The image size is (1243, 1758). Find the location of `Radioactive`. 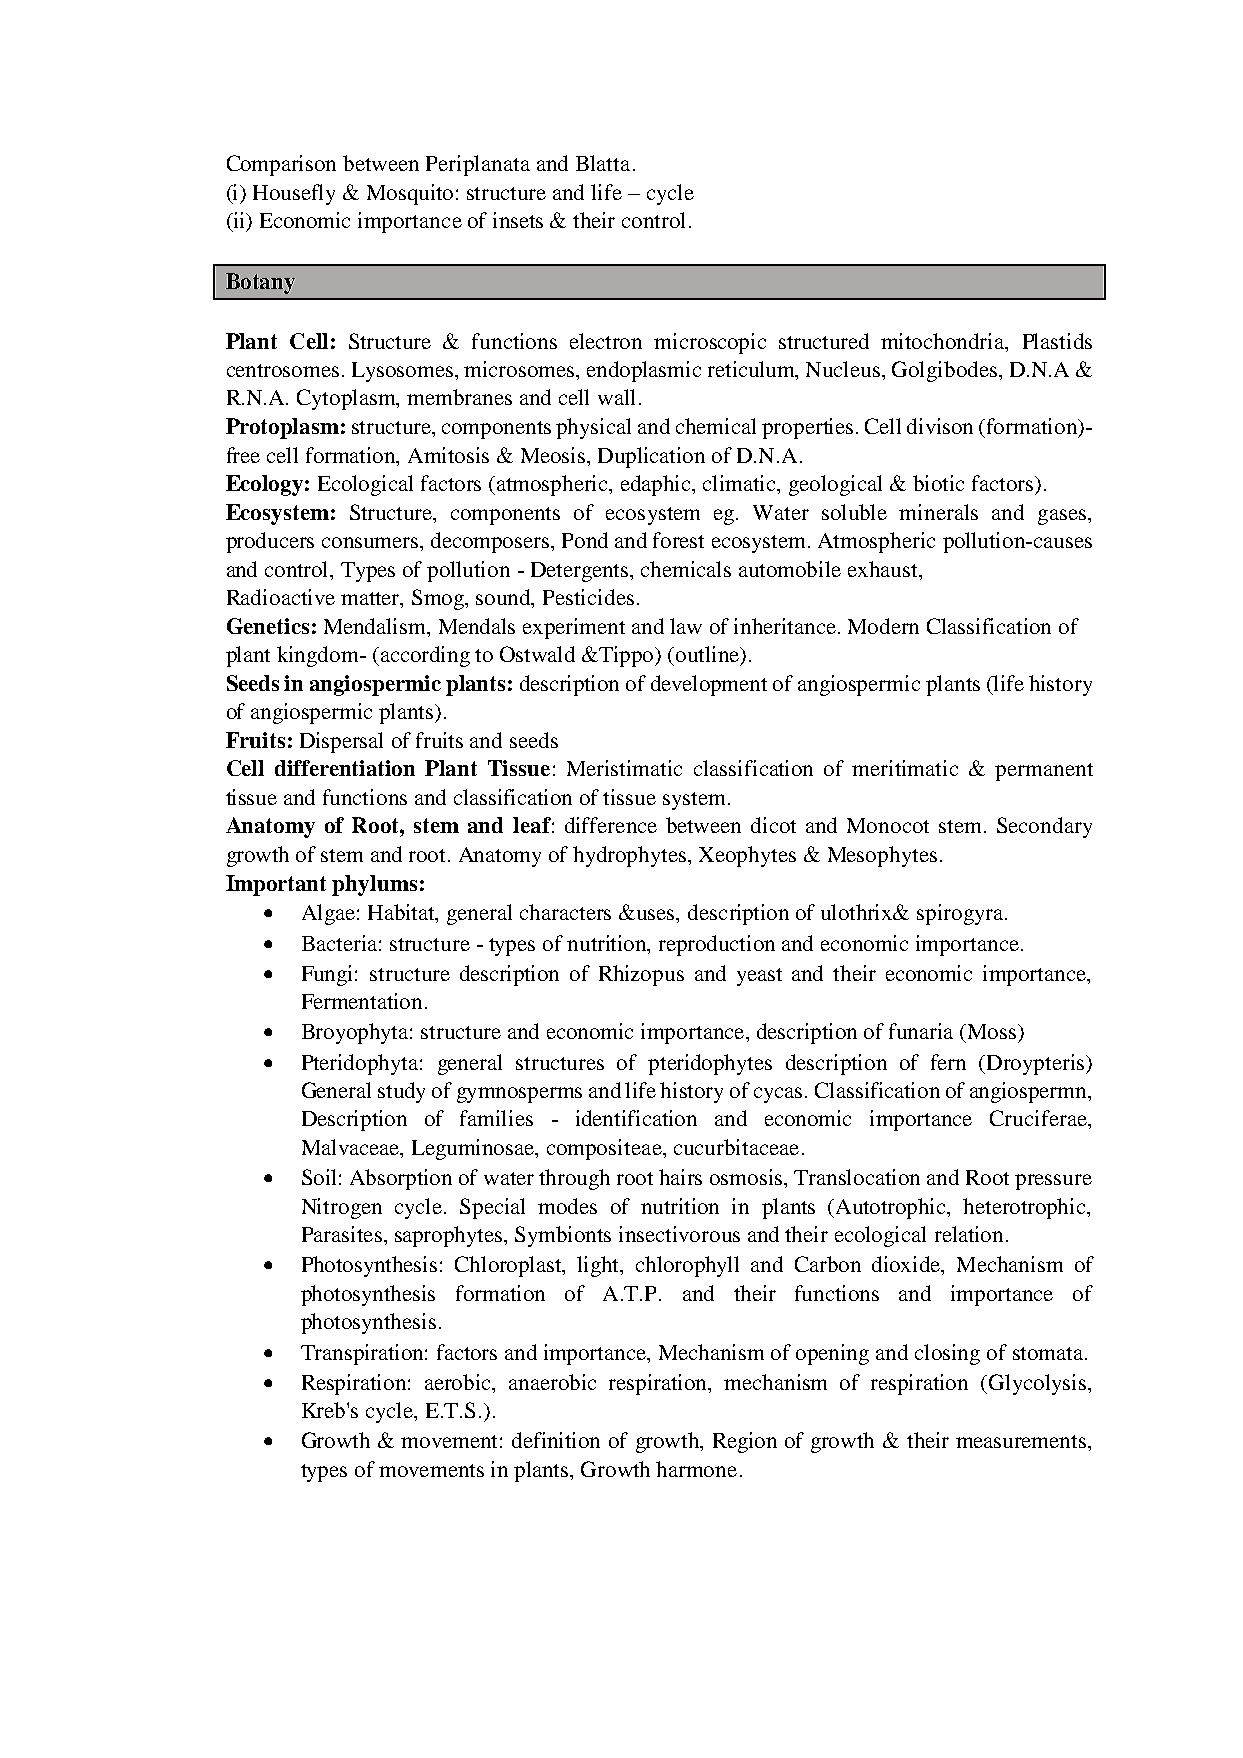

Radioactive is located at coordinates (281, 597).
